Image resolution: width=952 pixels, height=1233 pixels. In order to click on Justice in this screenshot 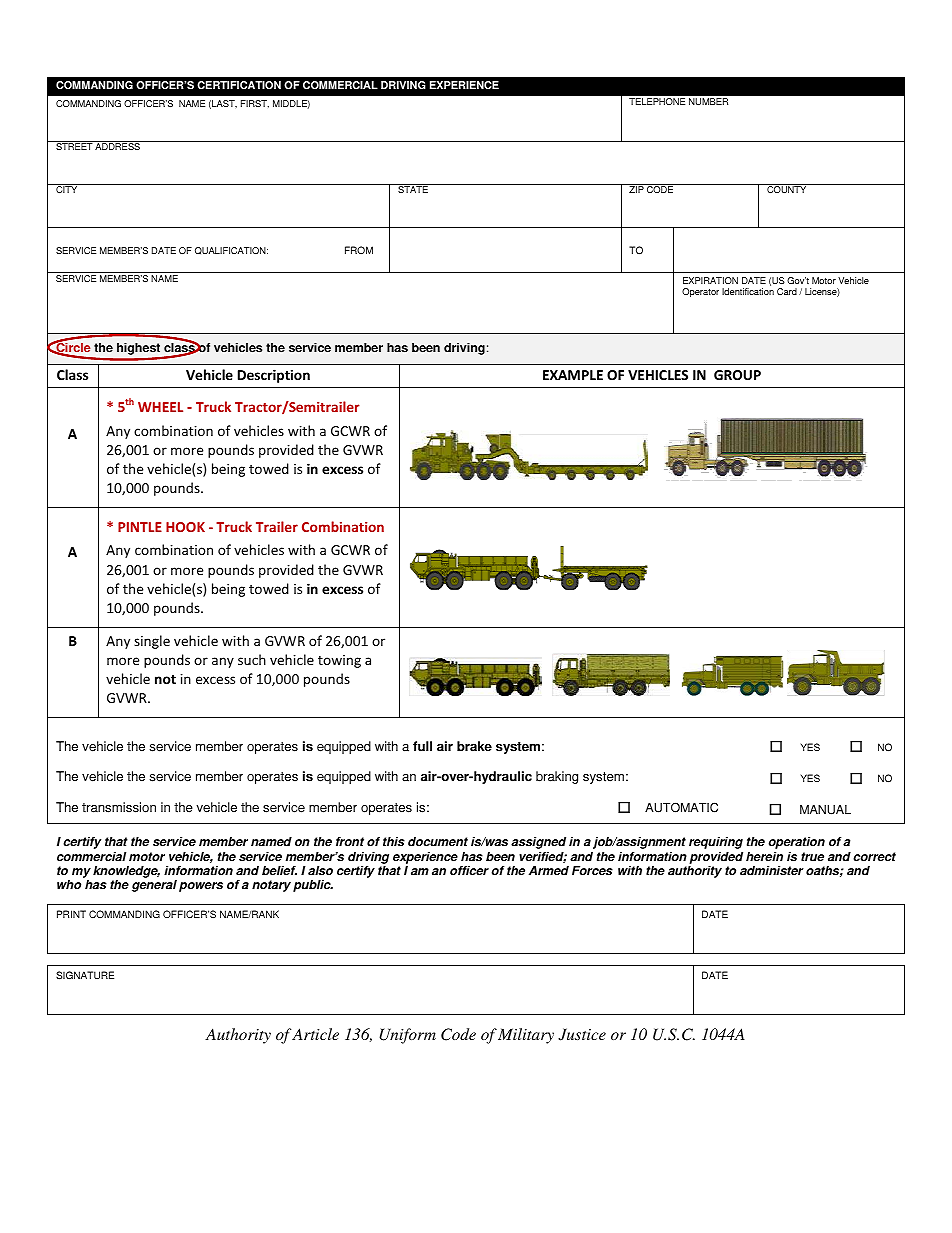, I will do `click(582, 1034)`.
